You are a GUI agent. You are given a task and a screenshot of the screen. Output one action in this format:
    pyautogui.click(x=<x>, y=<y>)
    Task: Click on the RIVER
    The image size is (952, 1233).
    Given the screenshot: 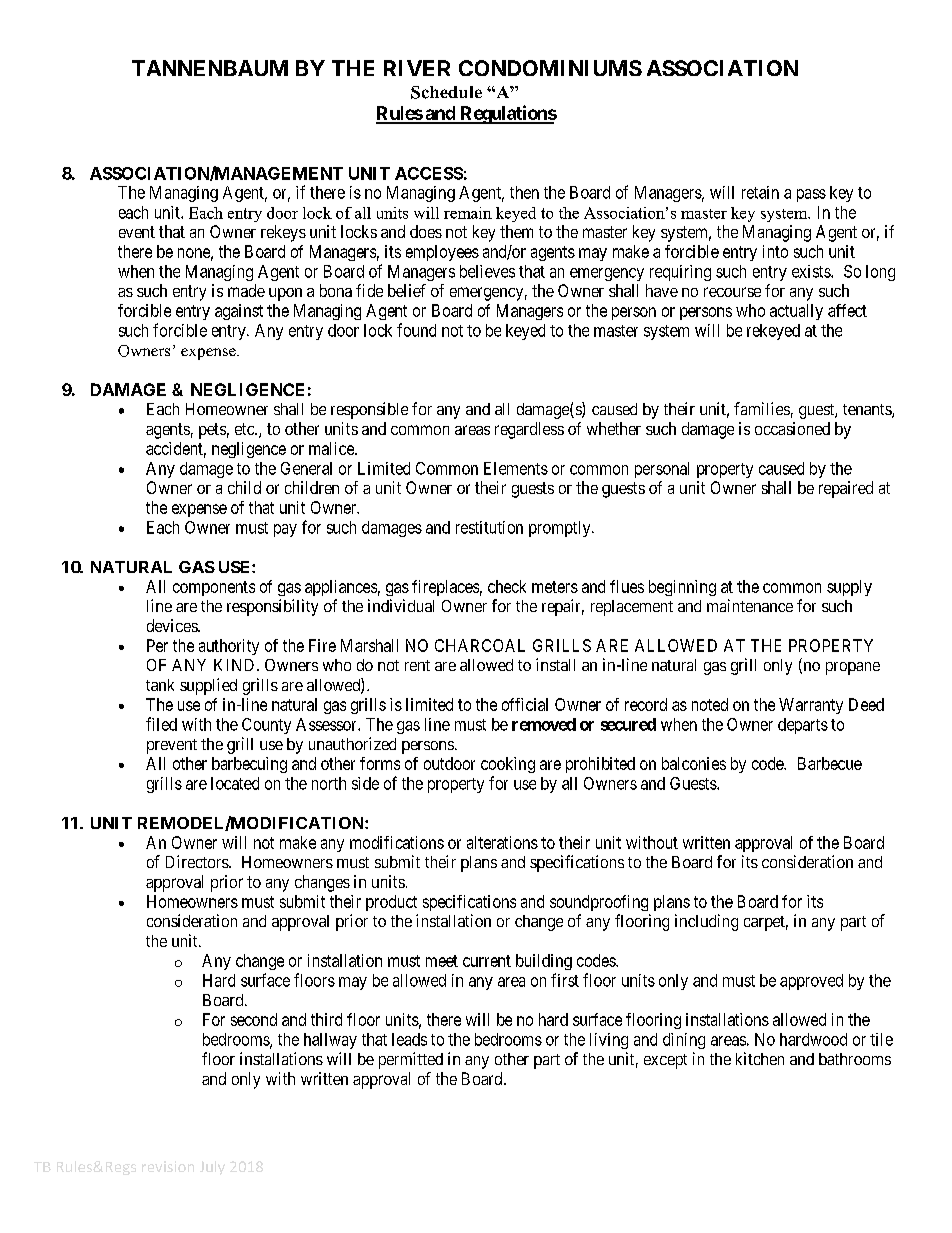 What is the action you would take?
    pyautogui.click(x=417, y=68)
